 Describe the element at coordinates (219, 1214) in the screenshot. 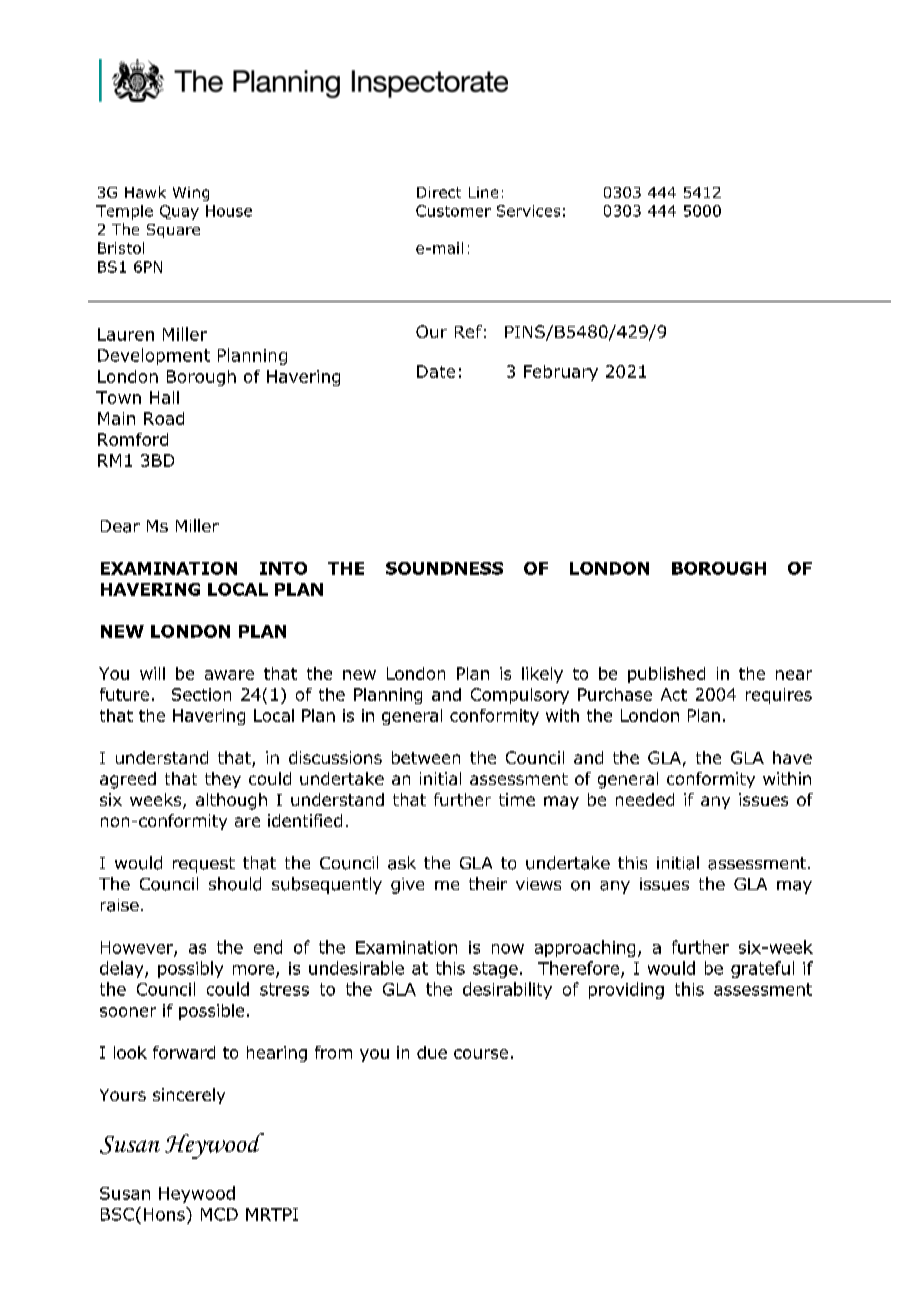

I see `MCD` at that location.
